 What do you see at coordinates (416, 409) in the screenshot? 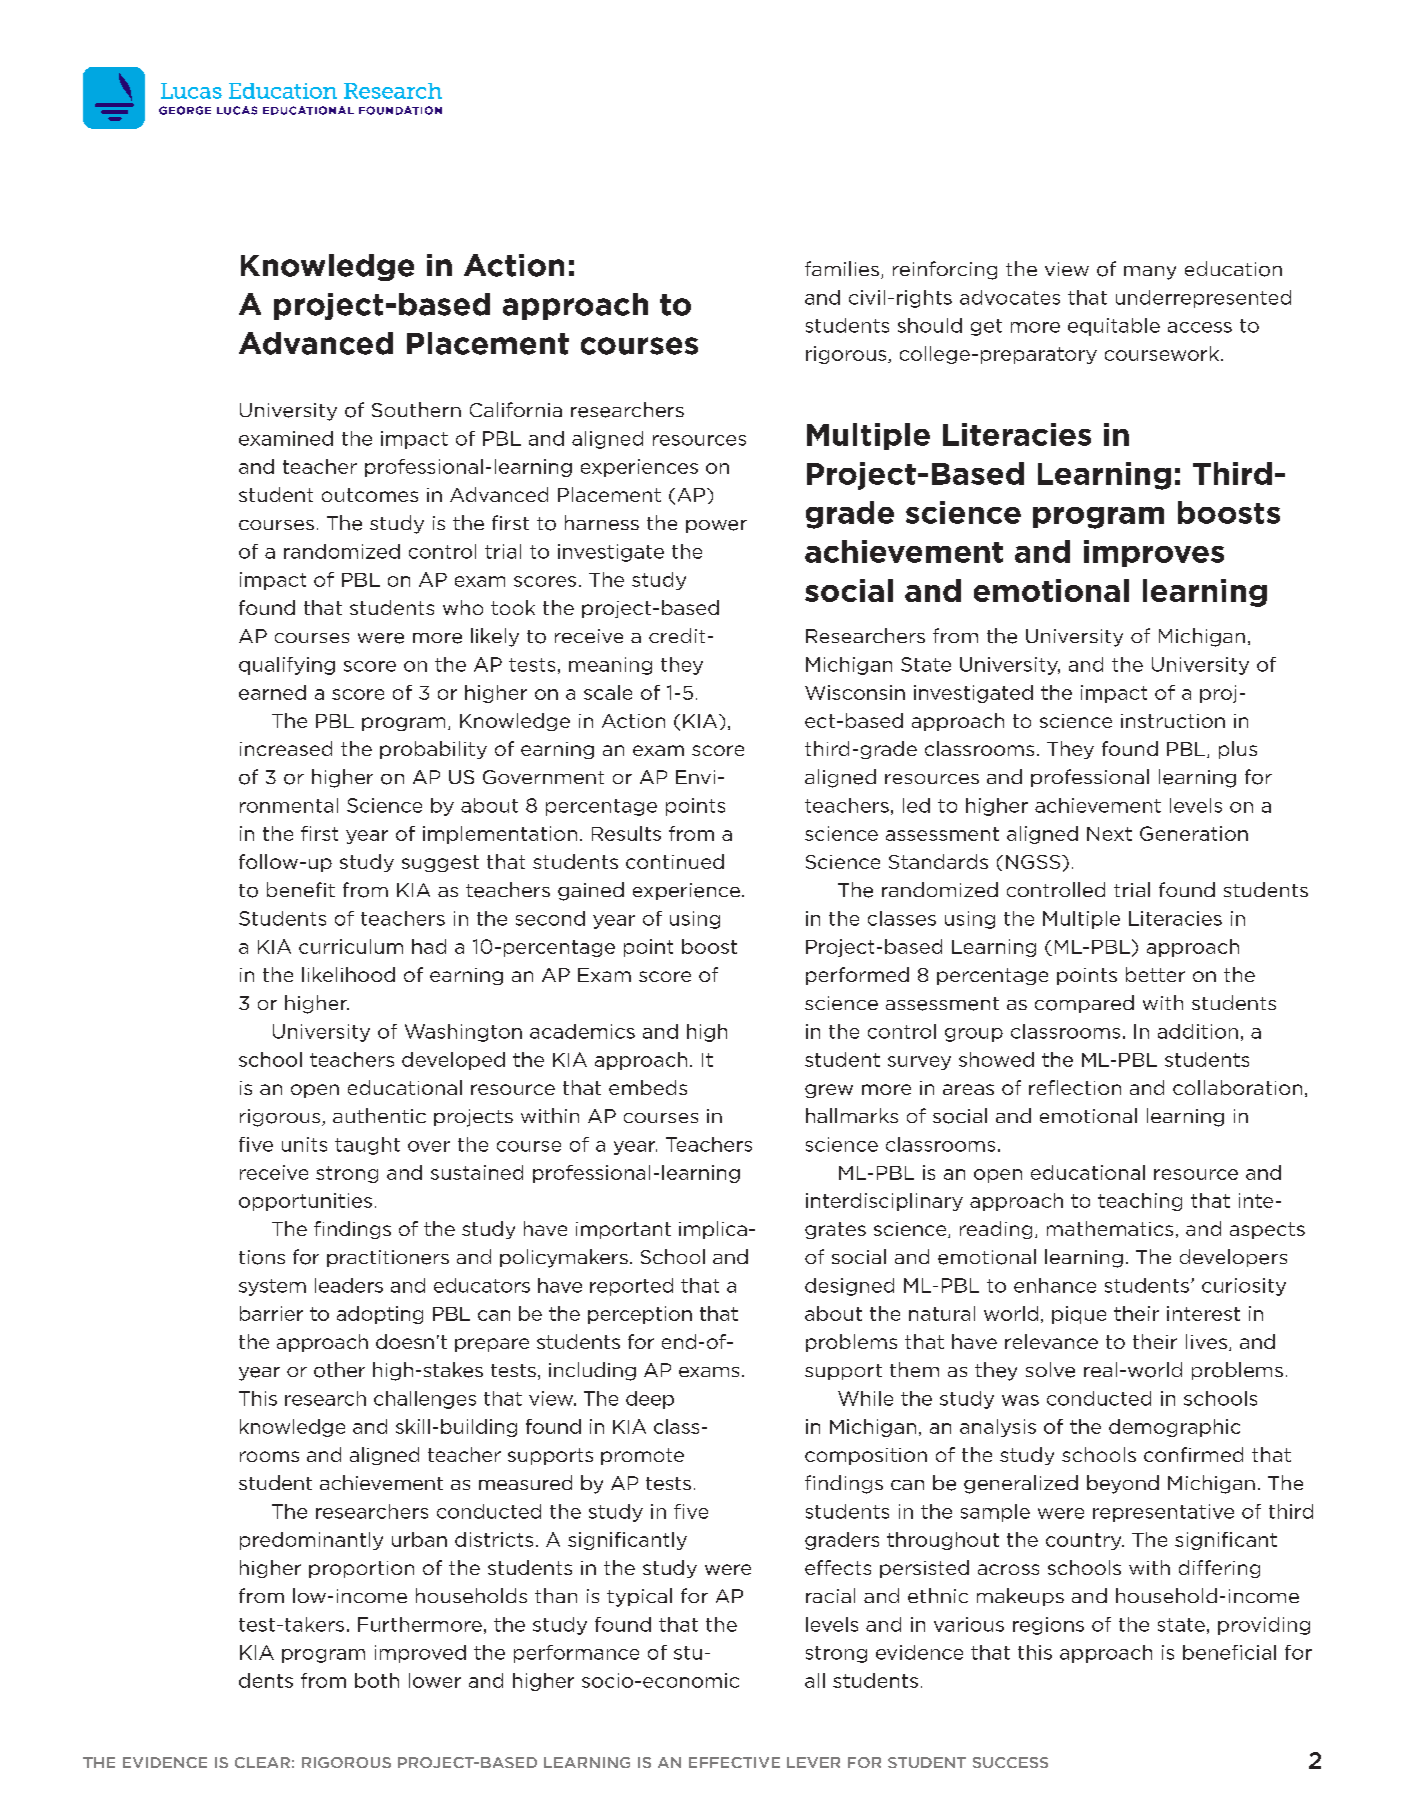
I see `Southern` at bounding box center [416, 409].
